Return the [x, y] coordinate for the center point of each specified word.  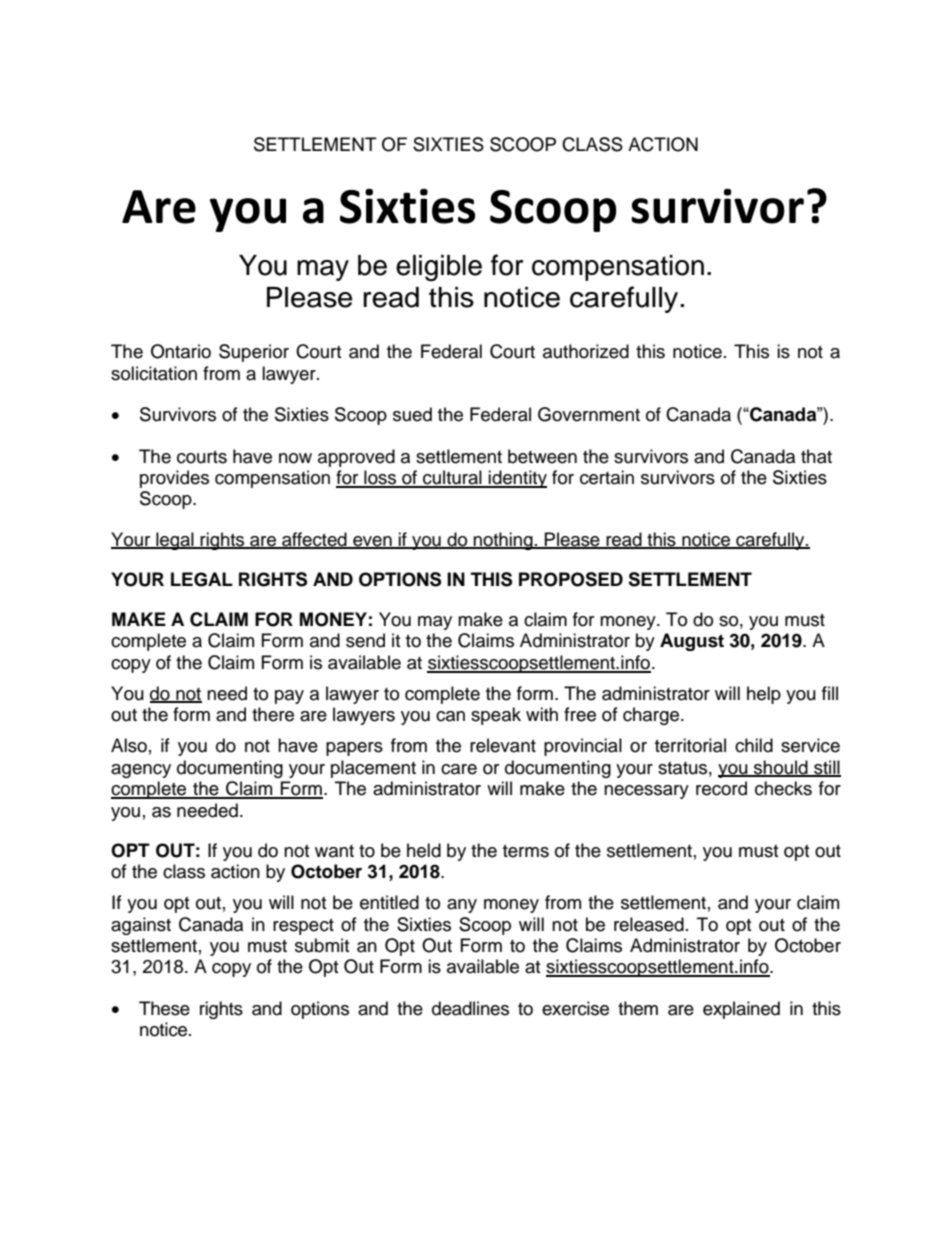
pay [289, 697]
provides [174, 479]
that [816, 456]
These [164, 1008]
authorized [586, 351]
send [365, 640]
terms [526, 851]
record [721, 788]
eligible [439, 268]
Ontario [181, 351]
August [692, 642]
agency [141, 771]
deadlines [470, 1008]
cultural [452, 478]
